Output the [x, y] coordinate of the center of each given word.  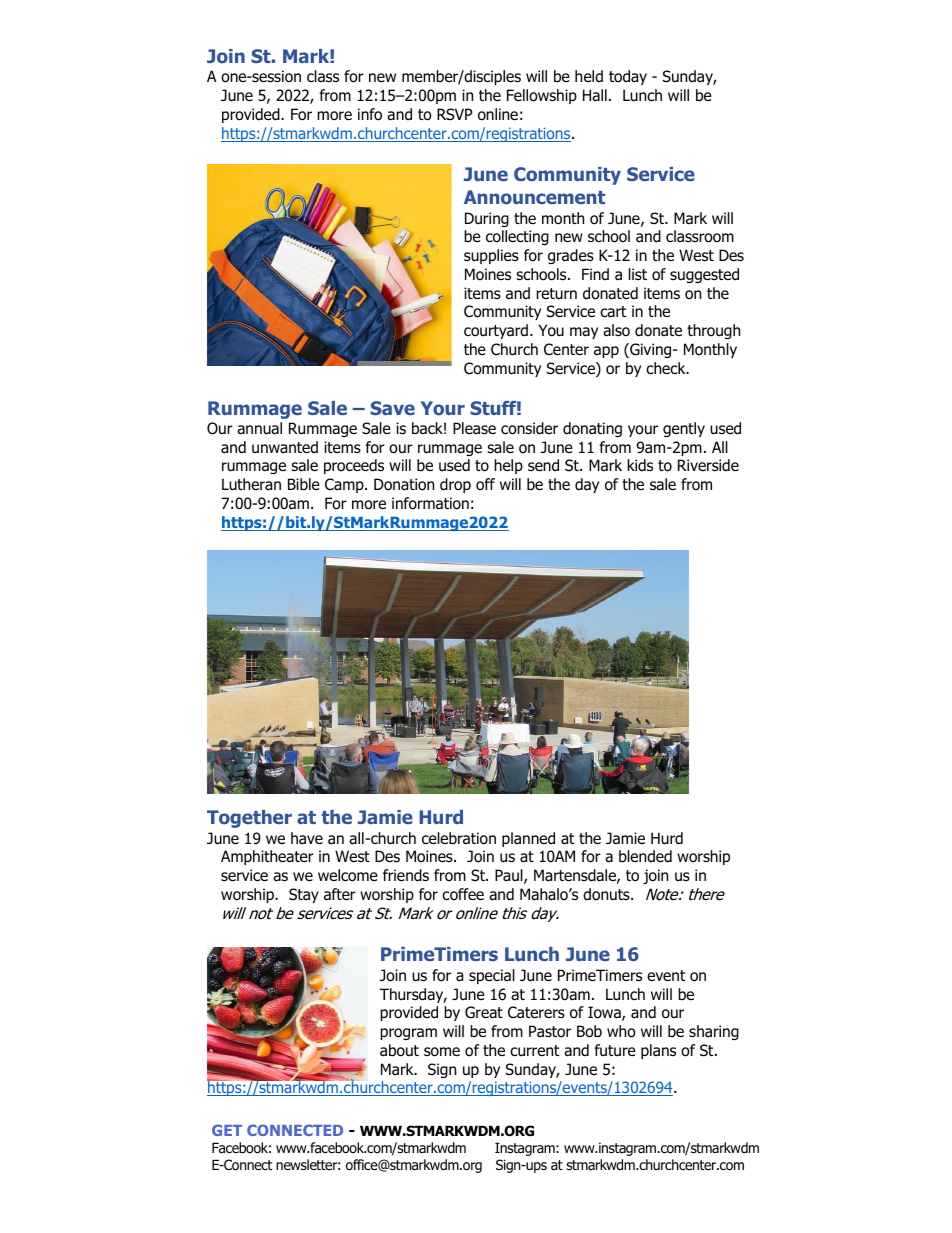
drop [455, 485]
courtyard [496, 331]
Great [484, 1012]
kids [640, 465]
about [399, 1050]
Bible [304, 484]
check [667, 368]
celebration [459, 838]
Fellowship [542, 96]
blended [645, 856]
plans [658, 1051]
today [628, 77]
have [307, 838]
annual [259, 428]
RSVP [455, 114]
